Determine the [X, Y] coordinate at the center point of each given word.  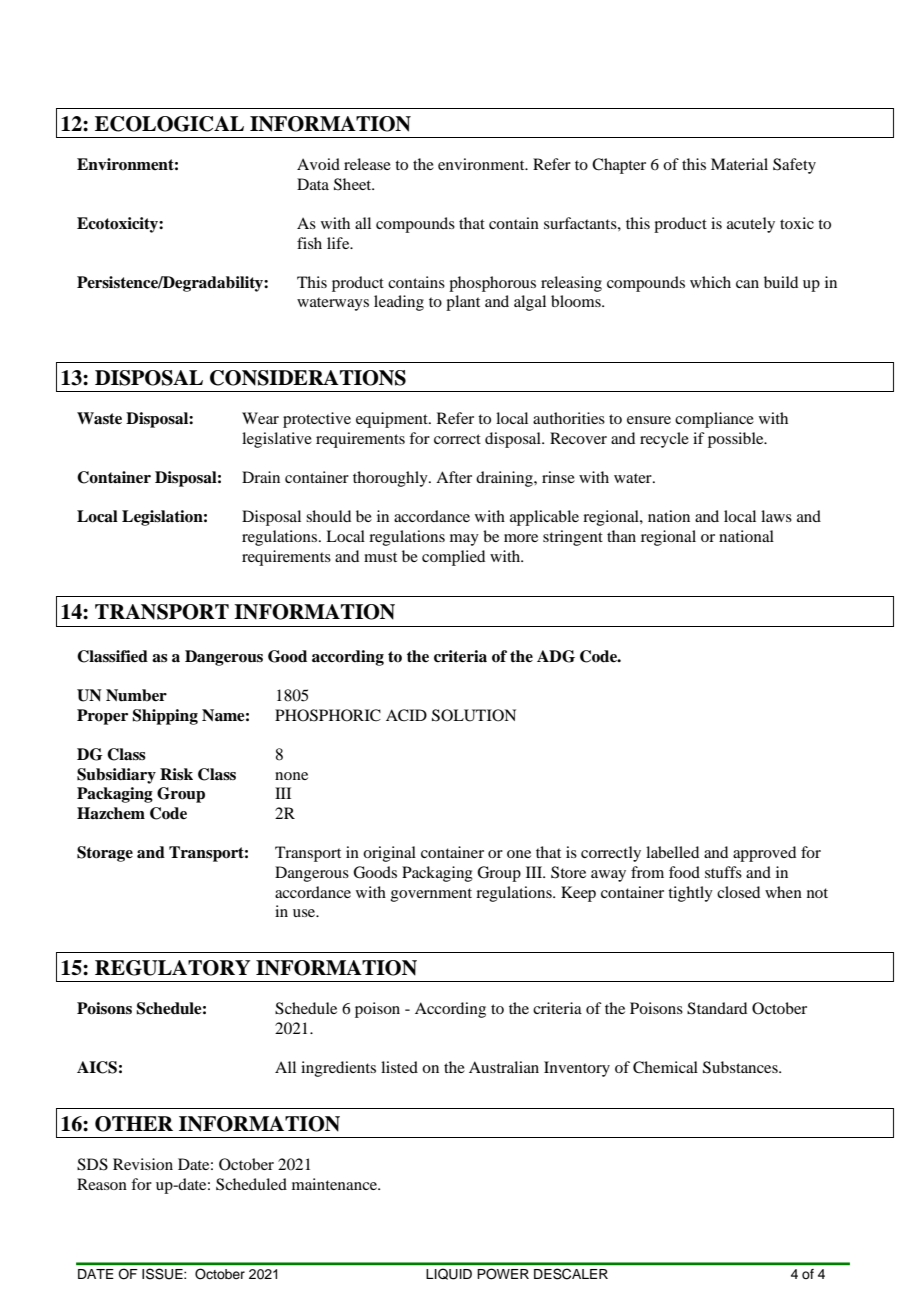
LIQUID [449, 1274]
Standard [717, 1008]
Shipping [165, 717]
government [431, 895]
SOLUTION [474, 715]
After [454, 477]
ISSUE [163, 1273]
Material [739, 164]
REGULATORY [173, 968]
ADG [556, 656]
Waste [99, 418]
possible [737, 440]
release [367, 164]
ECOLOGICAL [169, 124]
